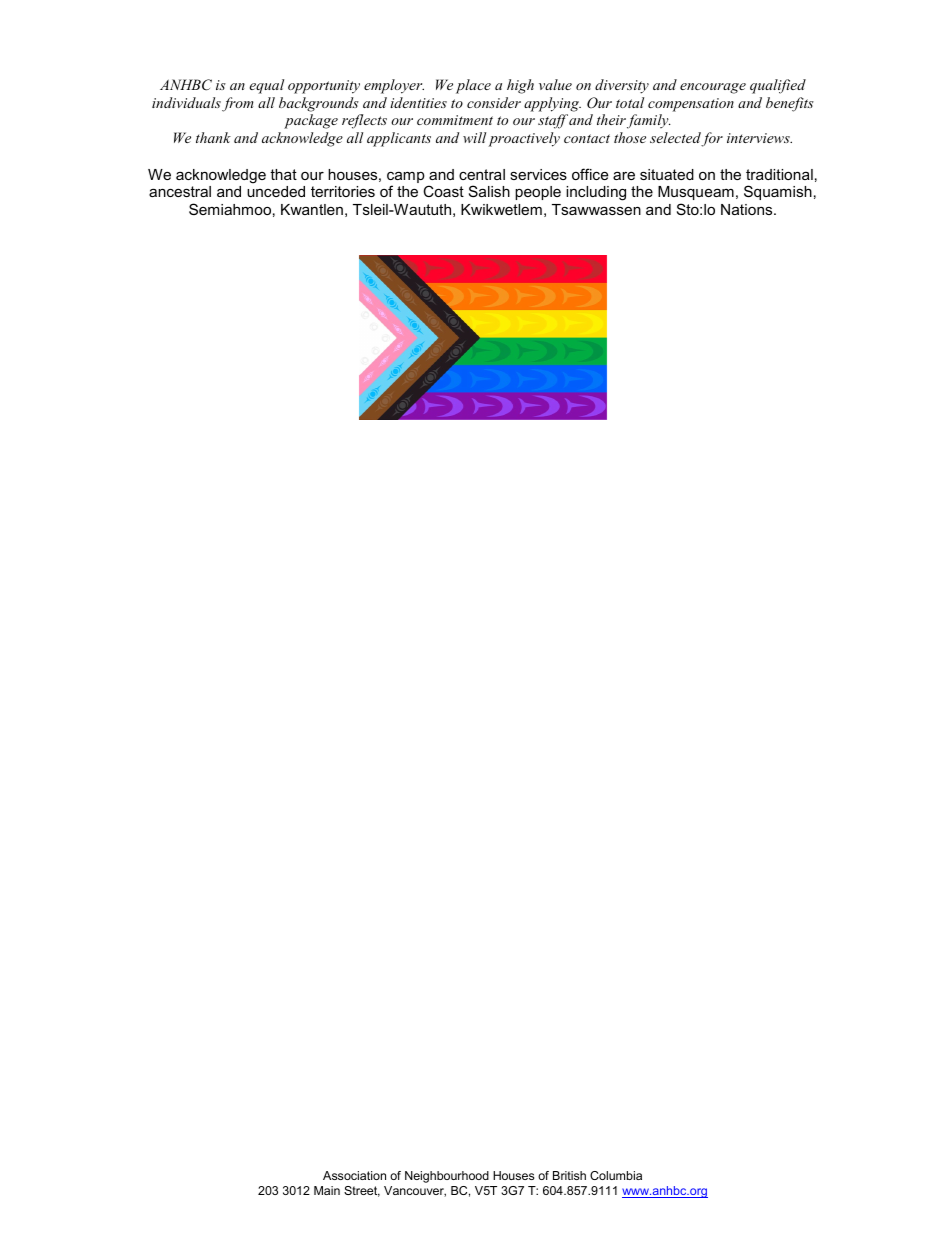  What do you see at coordinates (238, 104) in the screenshot?
I see `from` at bounding box center [238, 104].
